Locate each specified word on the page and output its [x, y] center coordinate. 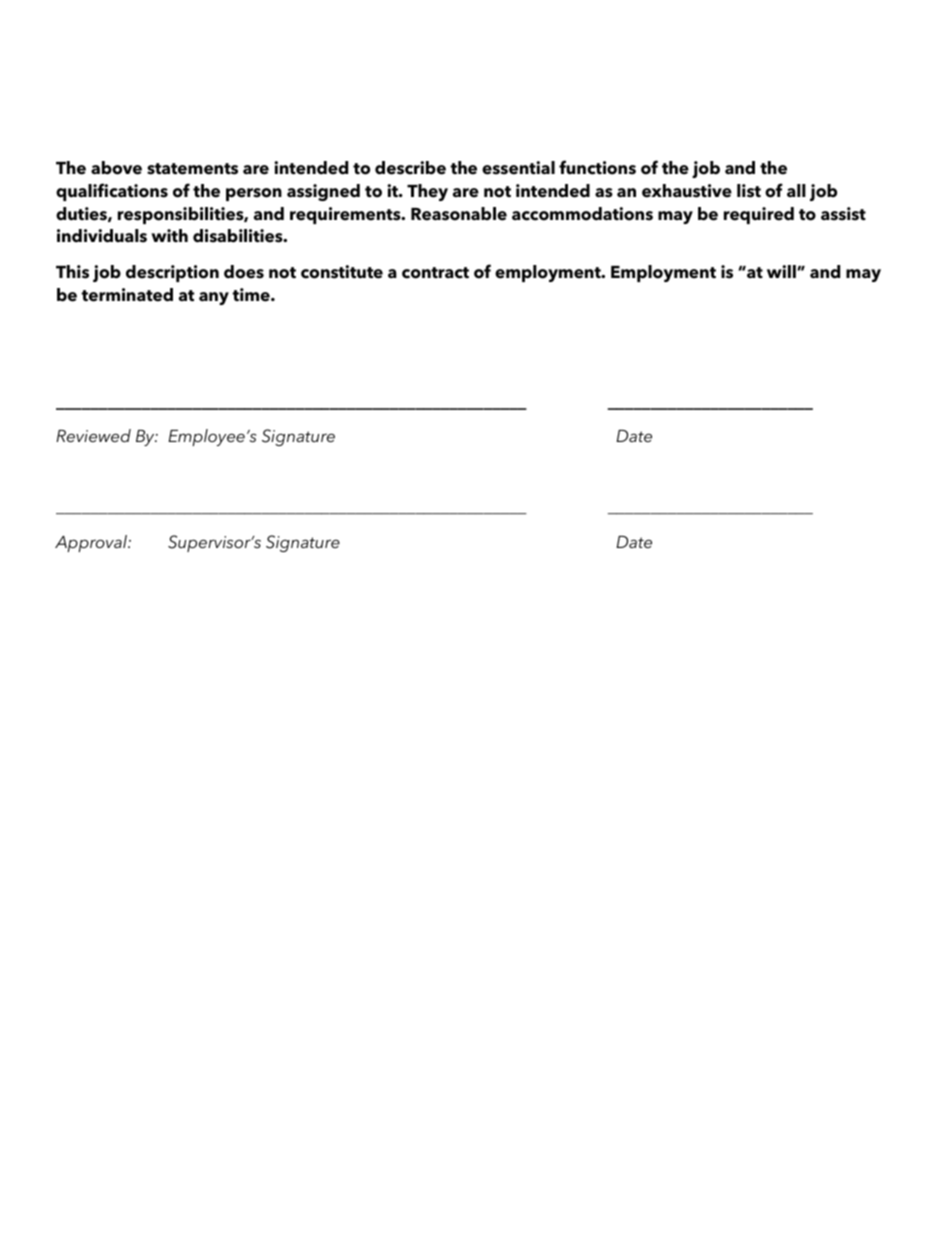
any [214, 298]
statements [192, 169]
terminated [127, 295]
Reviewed [93, 435]
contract [435, 273]
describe [410, 168]
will [782, 271]
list [749, 191]
